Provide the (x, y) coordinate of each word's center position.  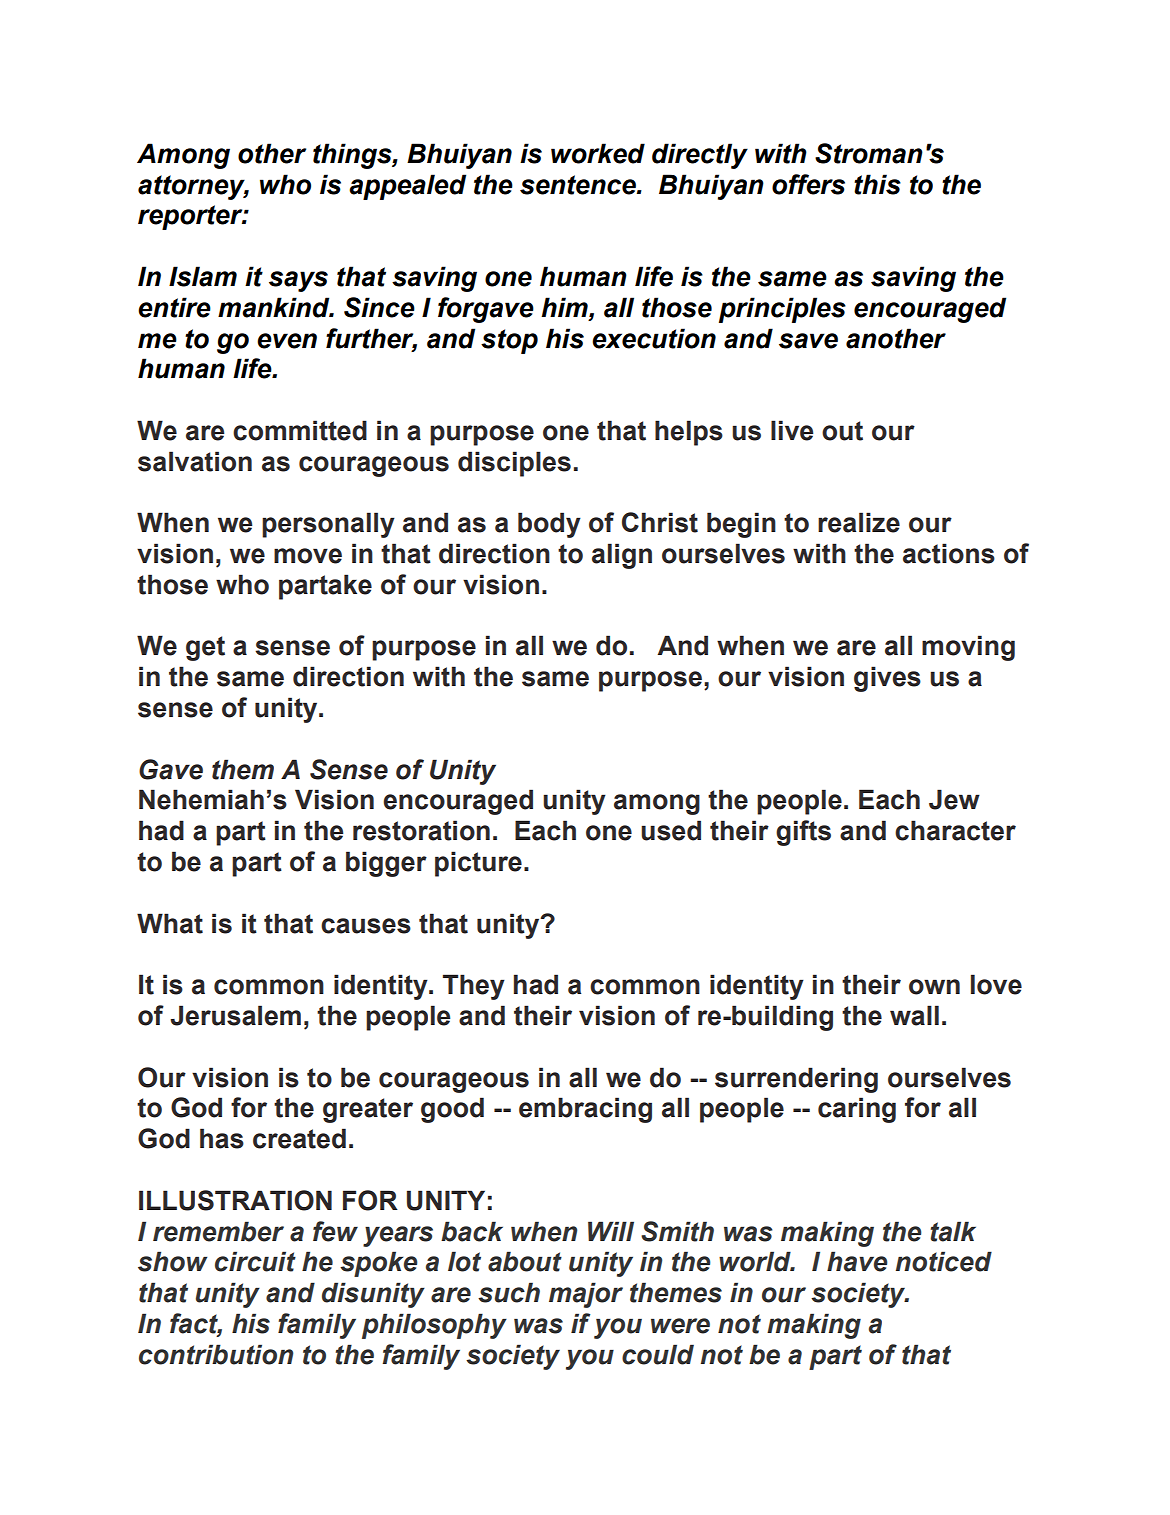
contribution (216, 1354)
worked (598, 153)
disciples (514, 464)
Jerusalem (235, 1015)
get (205, 648)
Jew (954, 799)
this (877, 184)
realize (859, 522)
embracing (585, 1110)
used (671, 830)
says (298, 281)
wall (914, 1015)
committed (300, 430)
